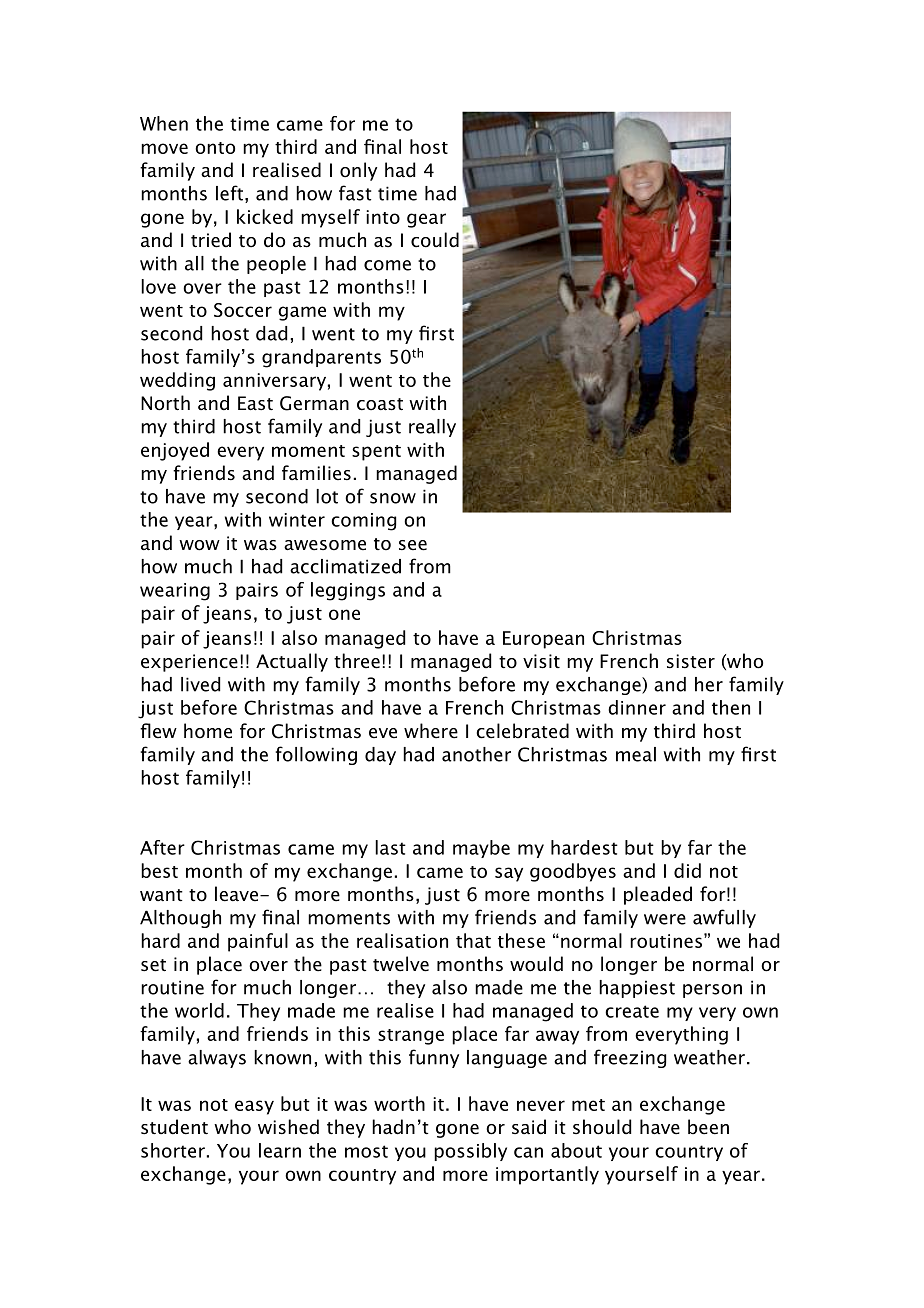 This image has width=924, height=1308. What do you see at coordinates (708, 1127) in the image?
I see `been` at bounding box center [708, 1127].
